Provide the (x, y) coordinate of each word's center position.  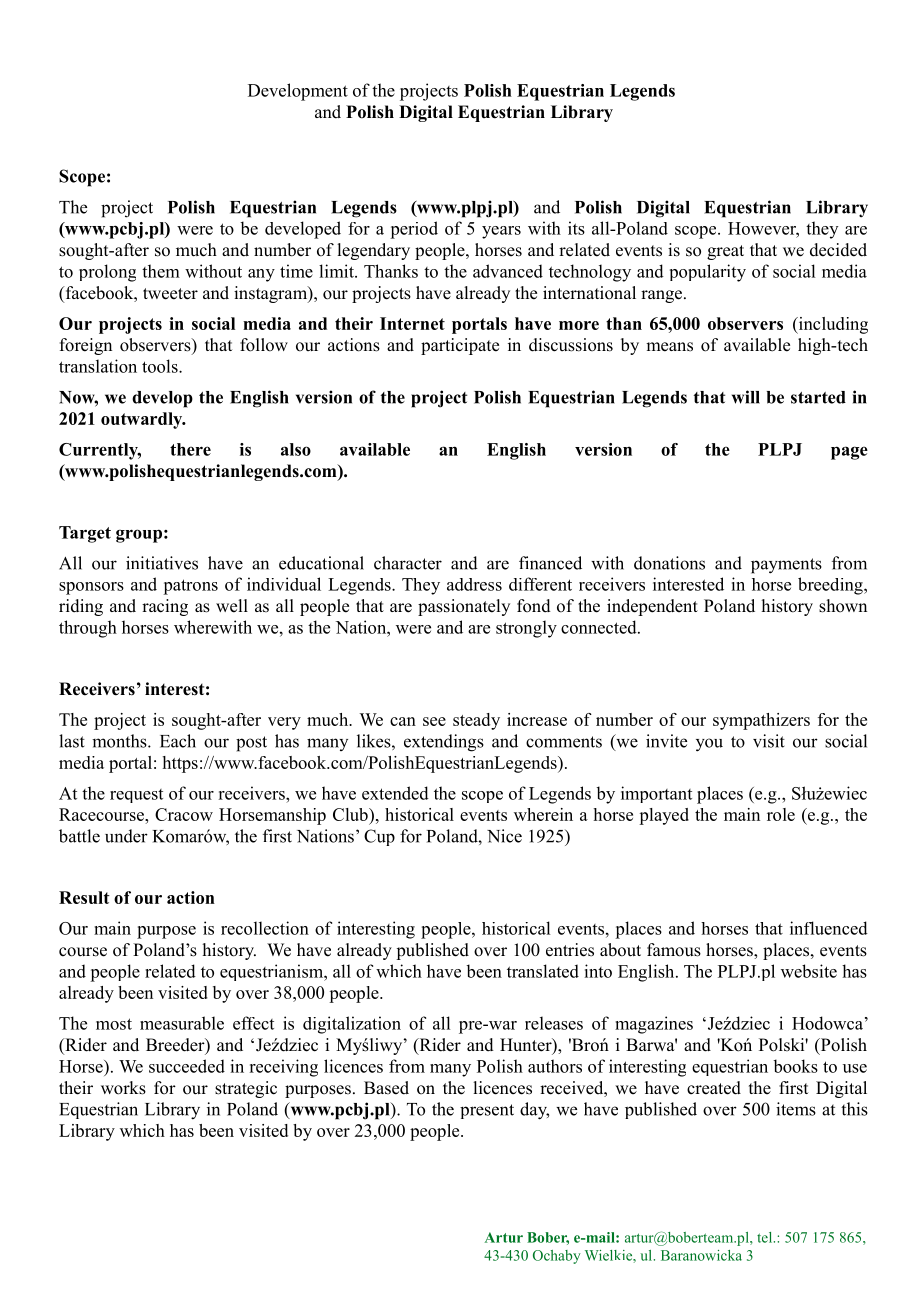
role (781, 814)
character (408, 563)
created (714, 1088)
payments (786, 566)
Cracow (184, 814)
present (487, 1111)
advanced (508, 271)
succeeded (187, 1066)
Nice (504, 836)
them (161, 271)
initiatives (162, 563)
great (725, 252)
